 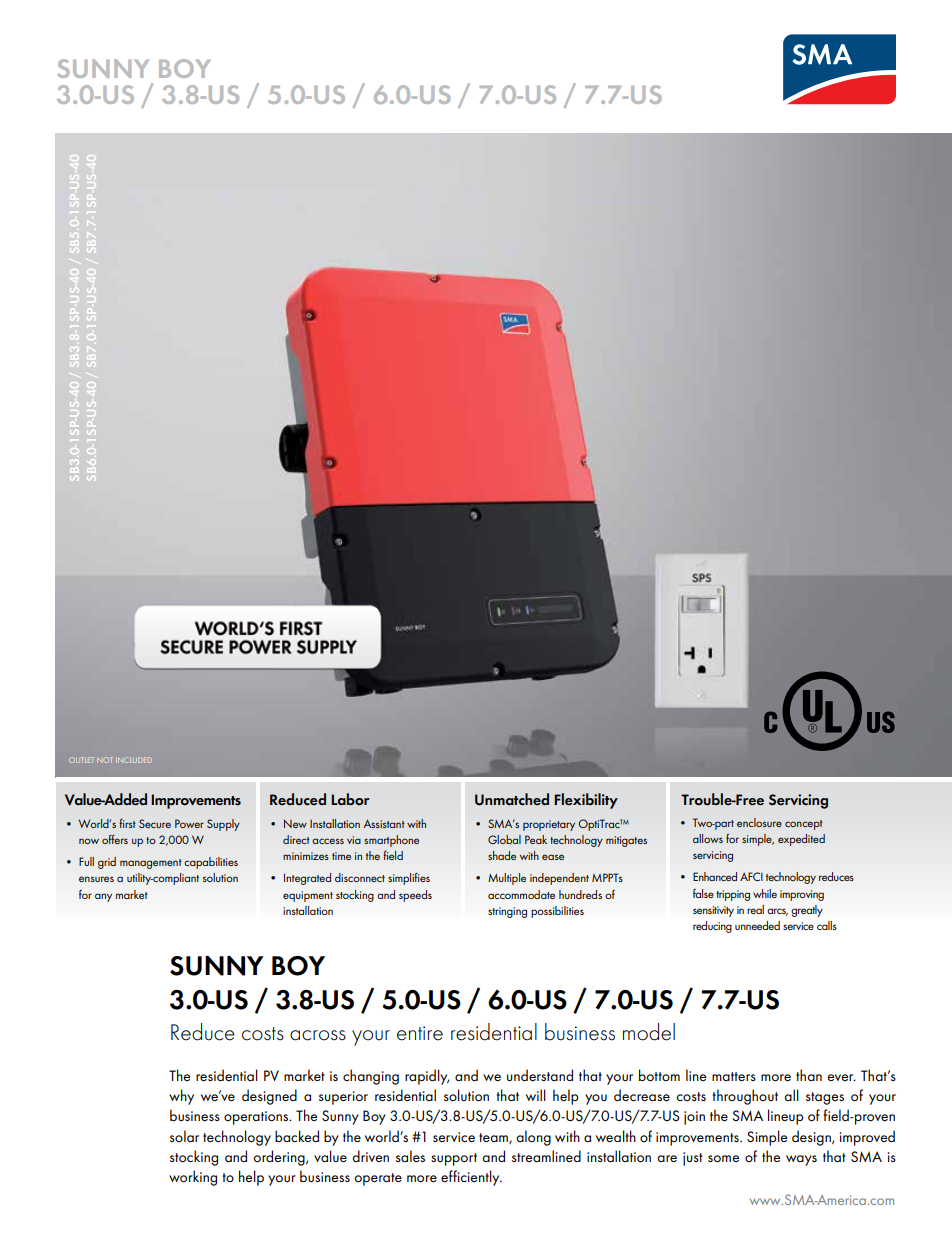 I want to click on stringing, so click(x=507, y=912).
